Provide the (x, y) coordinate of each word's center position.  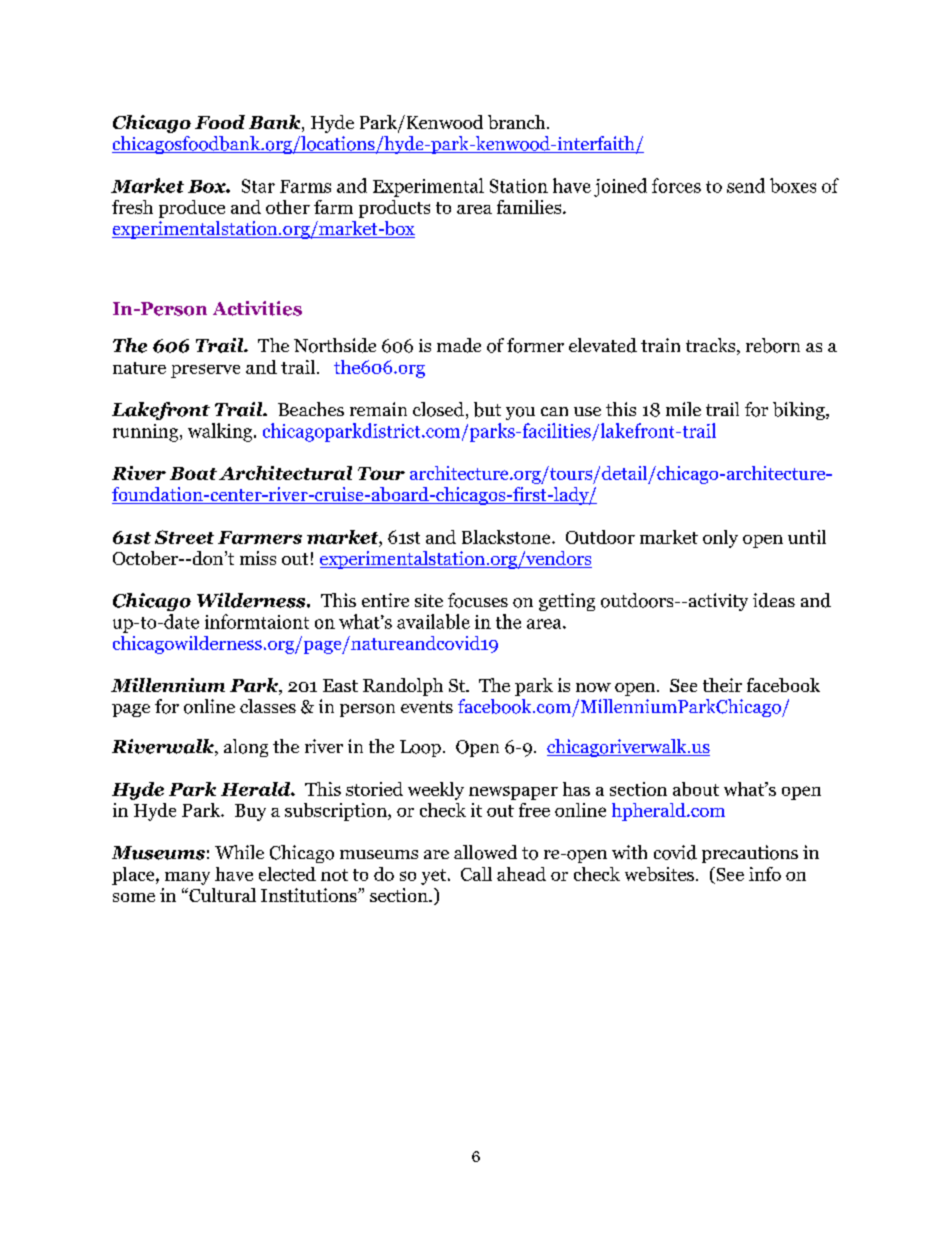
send (746, 185)
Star (258, 186)
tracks (710, 345)
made (459, 345)
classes (268, 706)
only (720, 539)
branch (518, 122)
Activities (257, 308)
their (722, 685)
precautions (750, 854)
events (427, 707)
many (187, 878)
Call (476, 874)
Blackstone (507, 537)
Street (184, 537)
